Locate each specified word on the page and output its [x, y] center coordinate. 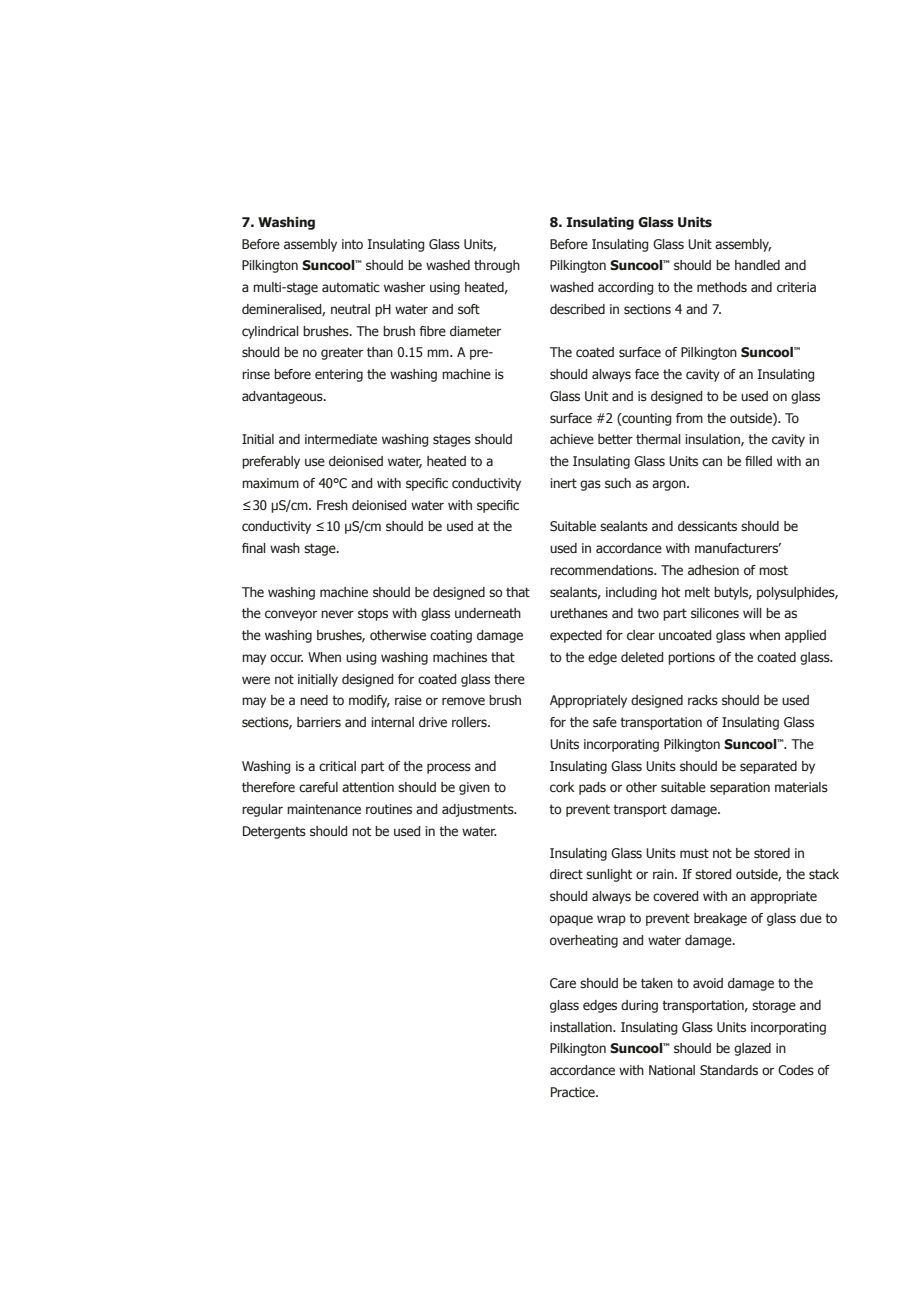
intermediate [341, 439]
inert [563, 483]
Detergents [274, 832]
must [694, 853]
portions [691, 658]
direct [566, 874]
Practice [574, 1092]
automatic [351, 287]
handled [757, 265]
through [497, 266]
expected [576, 636]
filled [758, 461]
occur [286, 658]
